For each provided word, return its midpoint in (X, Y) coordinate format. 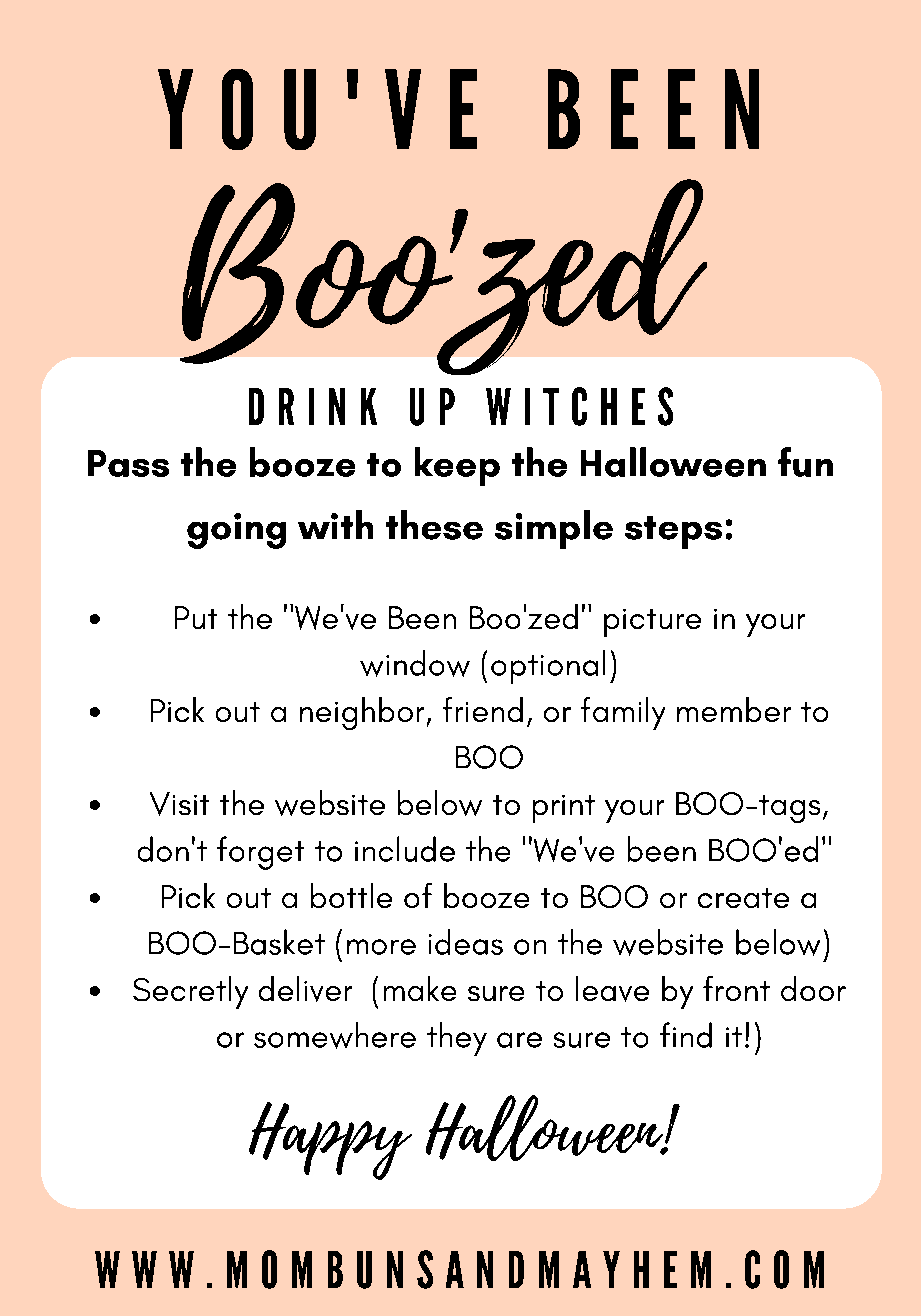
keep (457, 466)
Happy (330, 1141)
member (734, 709)
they (457, 1039)
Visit (179, 804)
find (686, 1035)
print (564, 809)
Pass (128, 463)
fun (805, 462)
